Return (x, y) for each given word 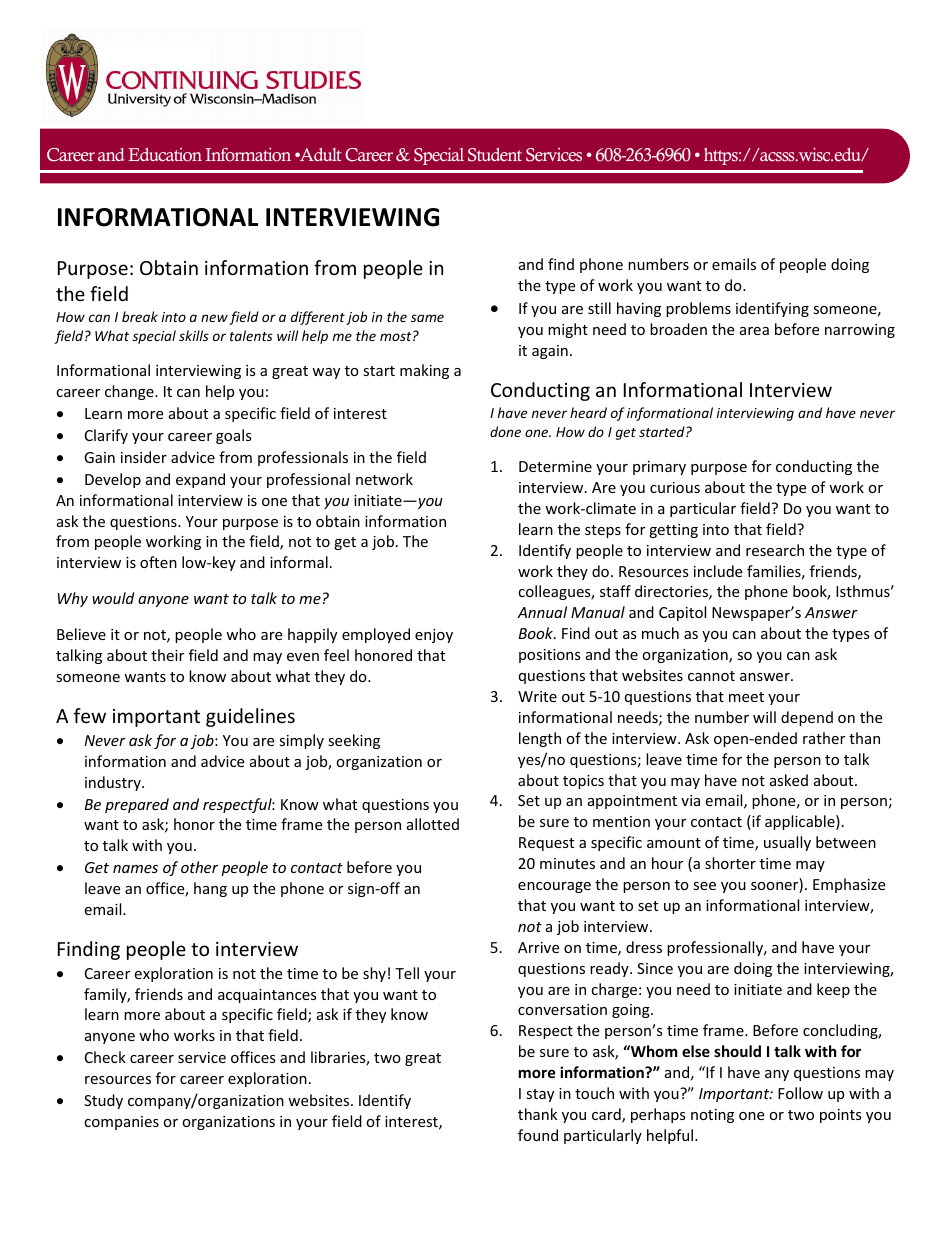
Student (495, 155)
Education (165, 155)
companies (121, 1123)
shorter (730, 863)
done (505, 431)
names (135, 869)
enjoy (434, 636)
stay (540, 1095)
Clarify (106, 436)
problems (698, 309)
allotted (433, 824)
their (167, 655)
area (754, 331)
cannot (711, 676)
